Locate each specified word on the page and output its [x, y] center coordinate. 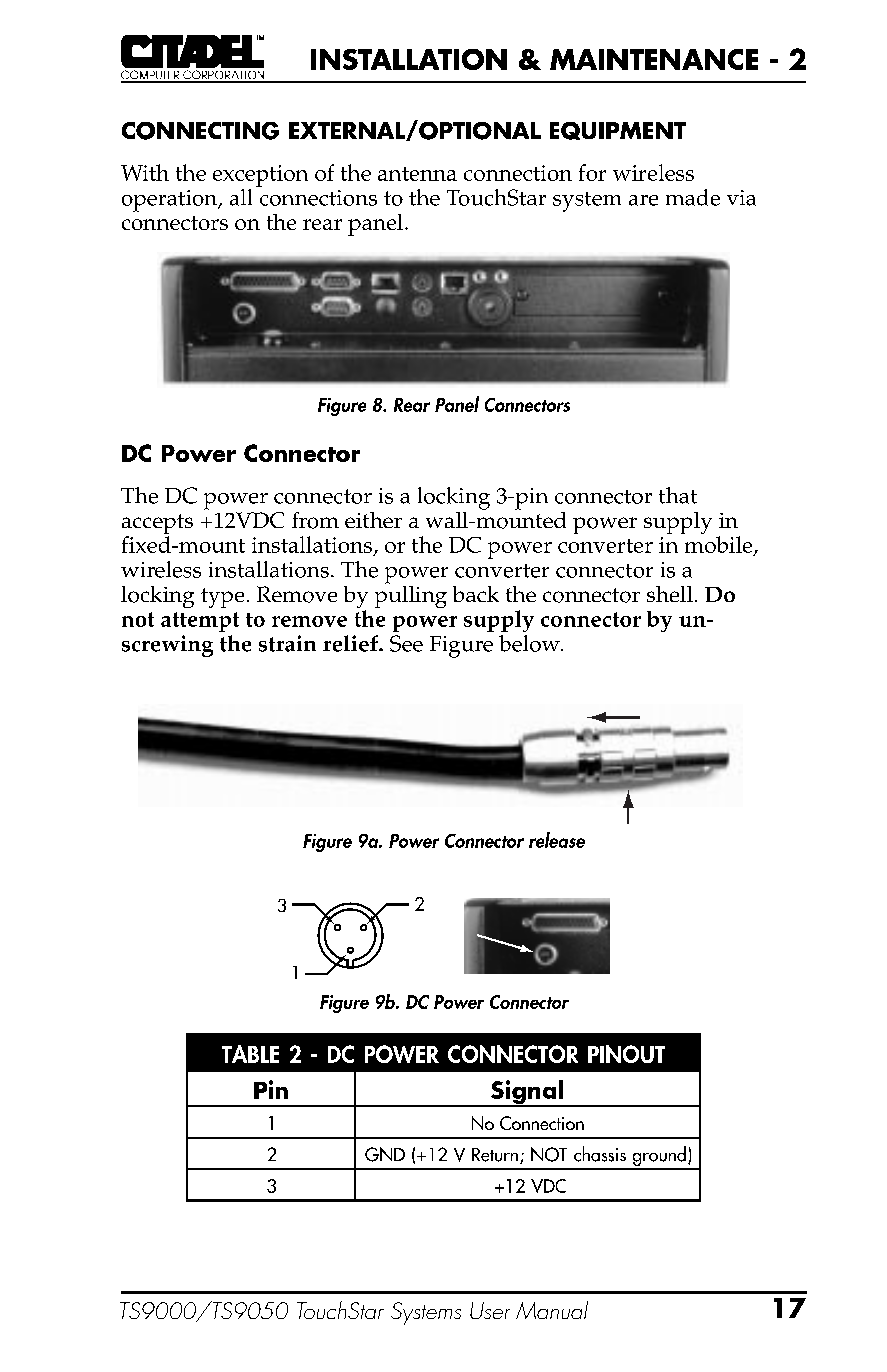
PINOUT [626, 1054]
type [222, 598]
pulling [411, 595]
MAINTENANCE [654, 59]
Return [495, 1155]
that [678, 495]
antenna [417, 174]
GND [385, 1154]
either [373, 520]
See [406, 643]
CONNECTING [200, 131]
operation [171, 201]
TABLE [250, 1054]
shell [670, 594]
